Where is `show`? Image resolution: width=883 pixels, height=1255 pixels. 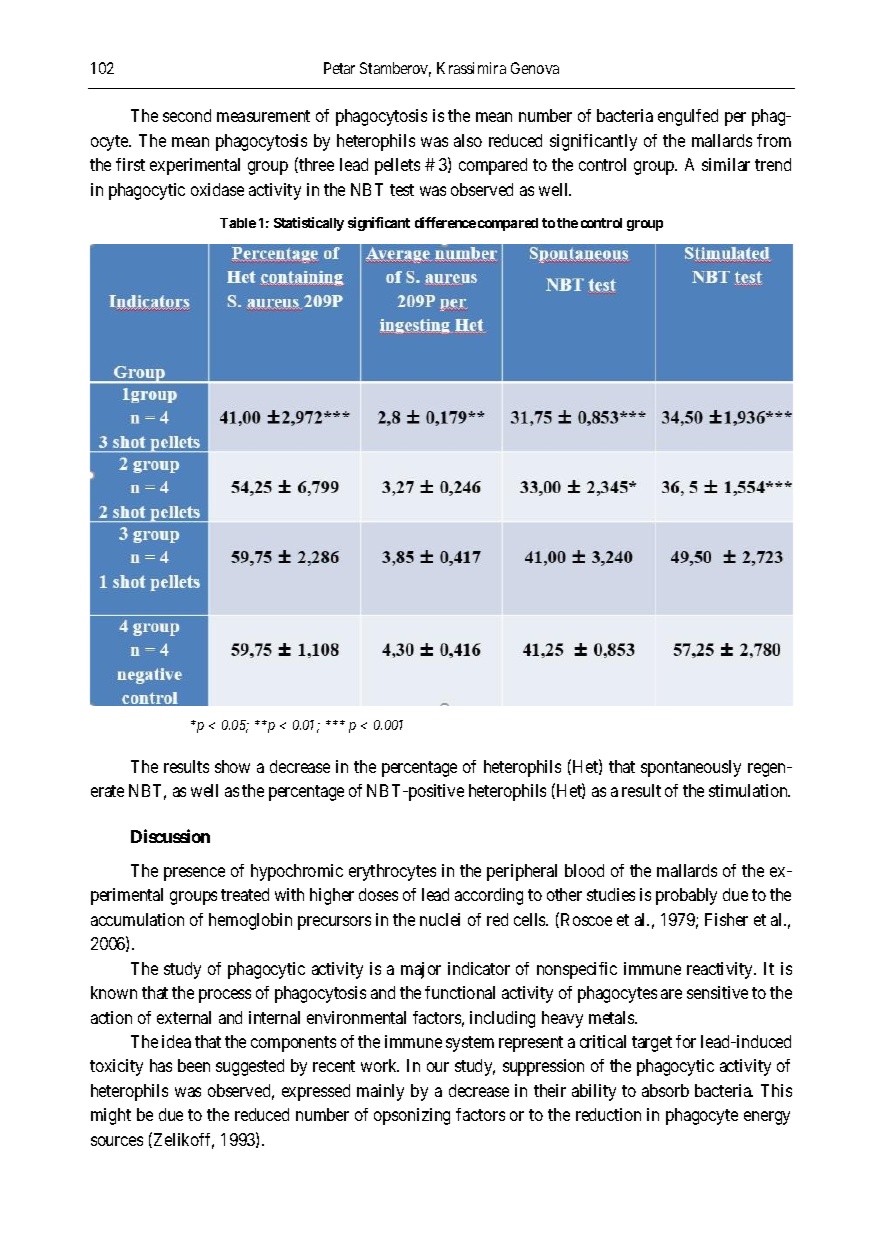
show is located at coordinates (232, 766).
